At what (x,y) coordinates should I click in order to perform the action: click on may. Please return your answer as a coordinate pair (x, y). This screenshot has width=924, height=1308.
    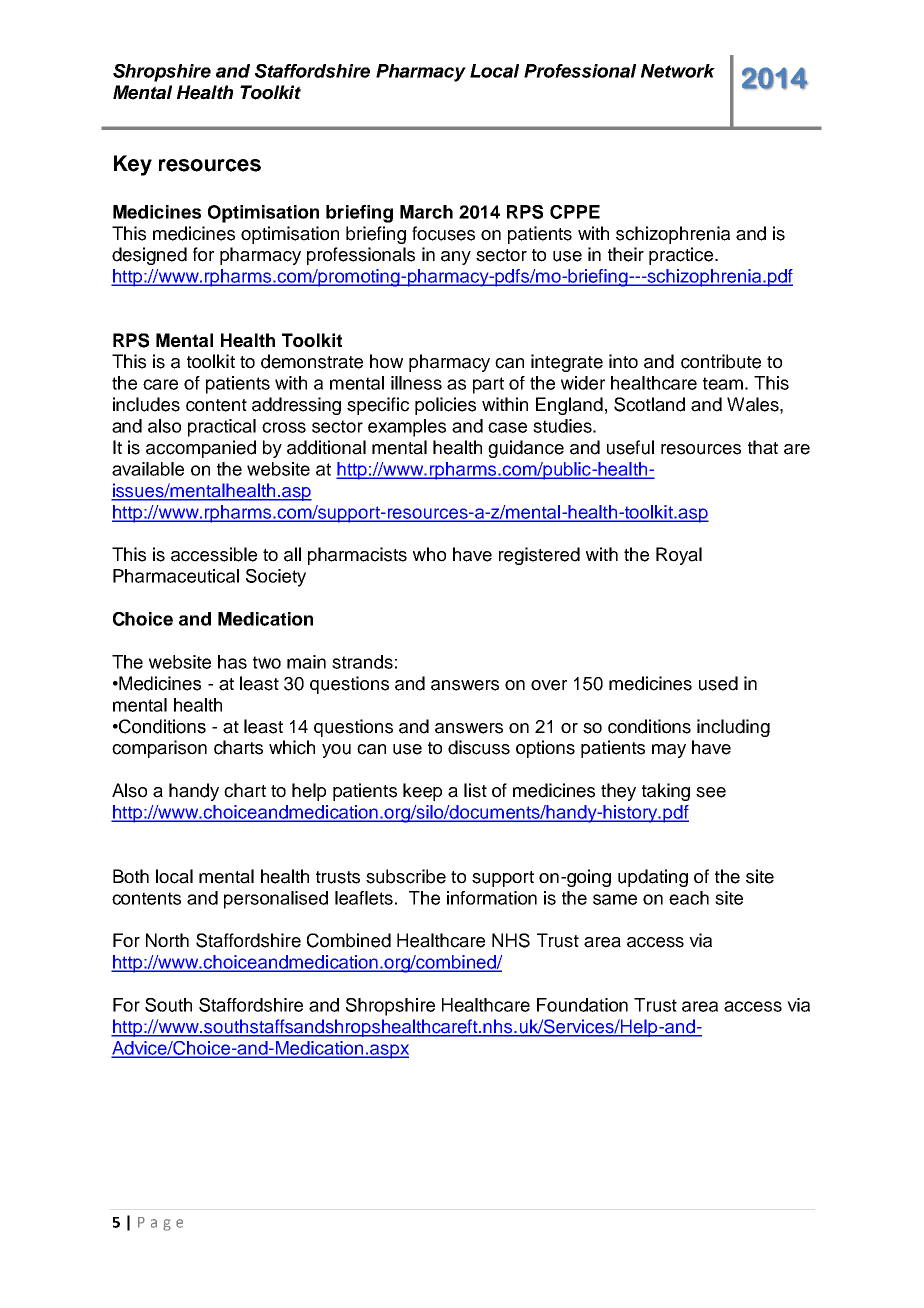
    Looking at the image, I should click on (669, 751).
